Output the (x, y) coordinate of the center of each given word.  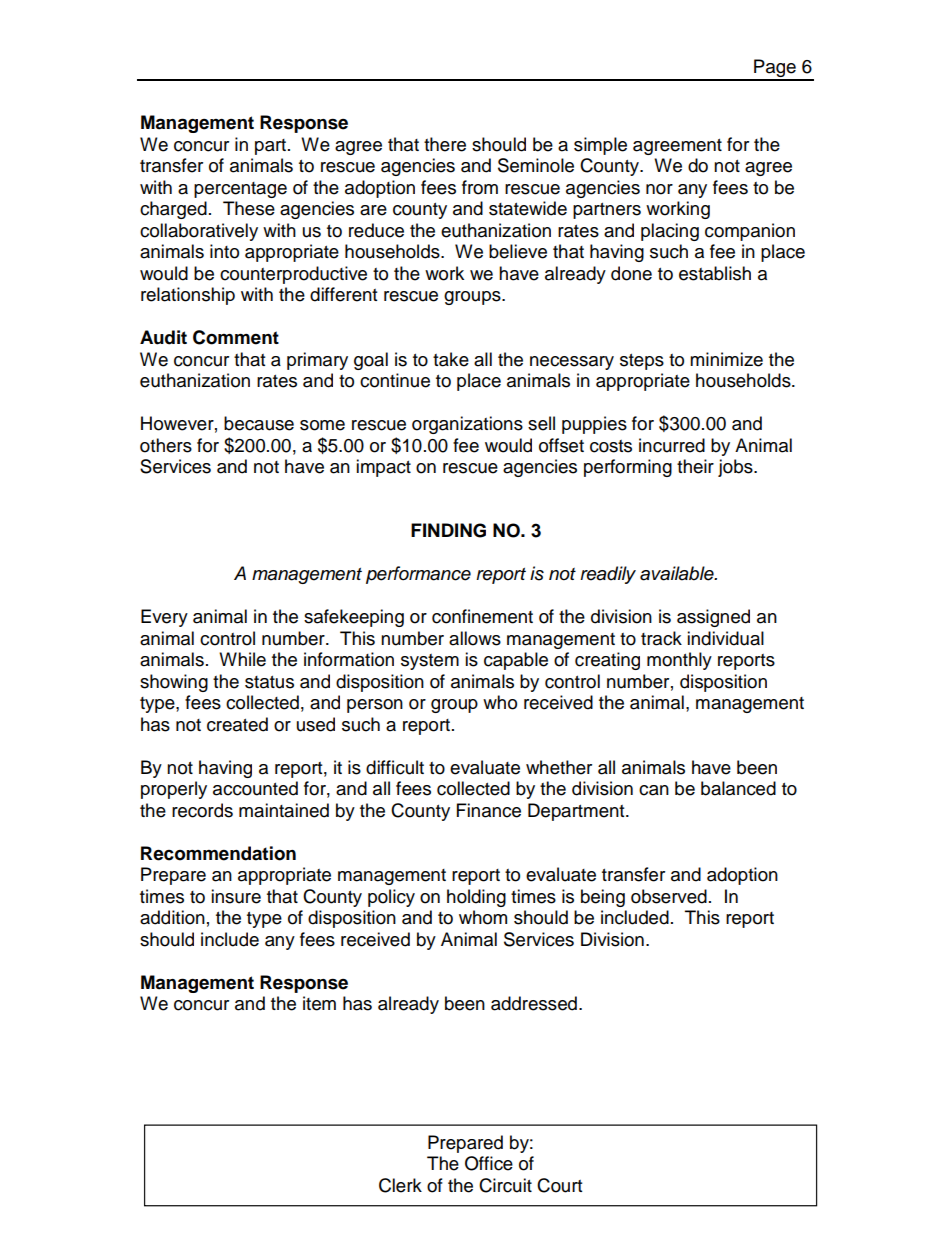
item (319, 1003)
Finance (489, 810)
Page (775, 69)
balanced (738, 788)
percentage (240, 190)
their (695, 466)
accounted (255, 788)
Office (489, 1163)
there (445, 144)
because (259, 423)
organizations (467, 425)
